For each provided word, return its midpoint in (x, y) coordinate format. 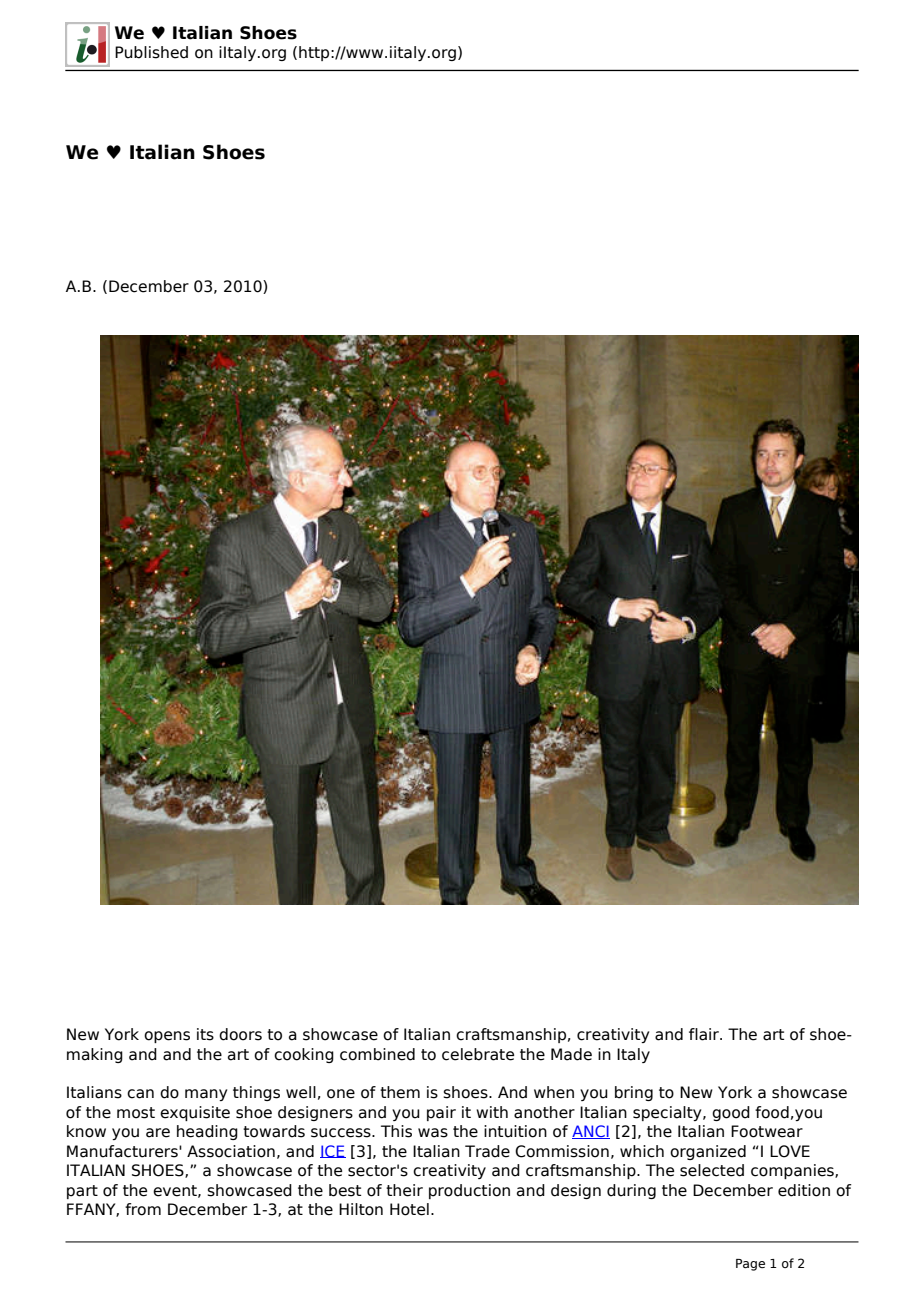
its (205, 1034)
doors (240, 1034)
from (143, 1209)
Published (151, 52)
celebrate (478, 1054)
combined (377, 1054)
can (140, 1094)
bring (634, 1093)
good (731, 1113)
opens (167, 1037)
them (400, 1092)
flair (705, 1034)
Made (571, 1054)
